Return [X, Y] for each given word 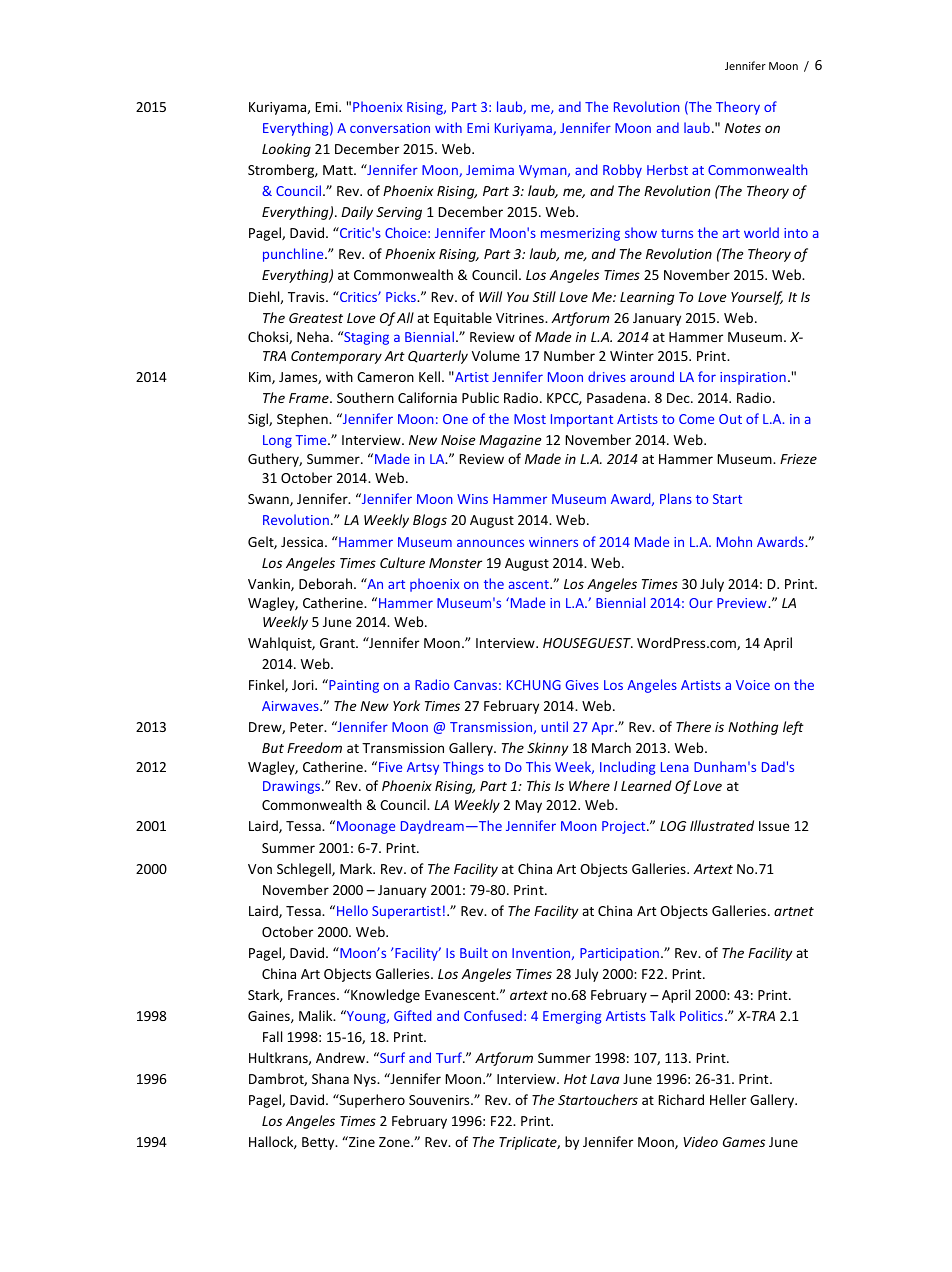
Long [277, 441]
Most [530, 419]
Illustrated [722, 825]
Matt [339, 170]
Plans [676, 498]
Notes [743, 128]
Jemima [490, 170]
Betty [319, 1143]
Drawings [293, 787]
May [529, 806]
